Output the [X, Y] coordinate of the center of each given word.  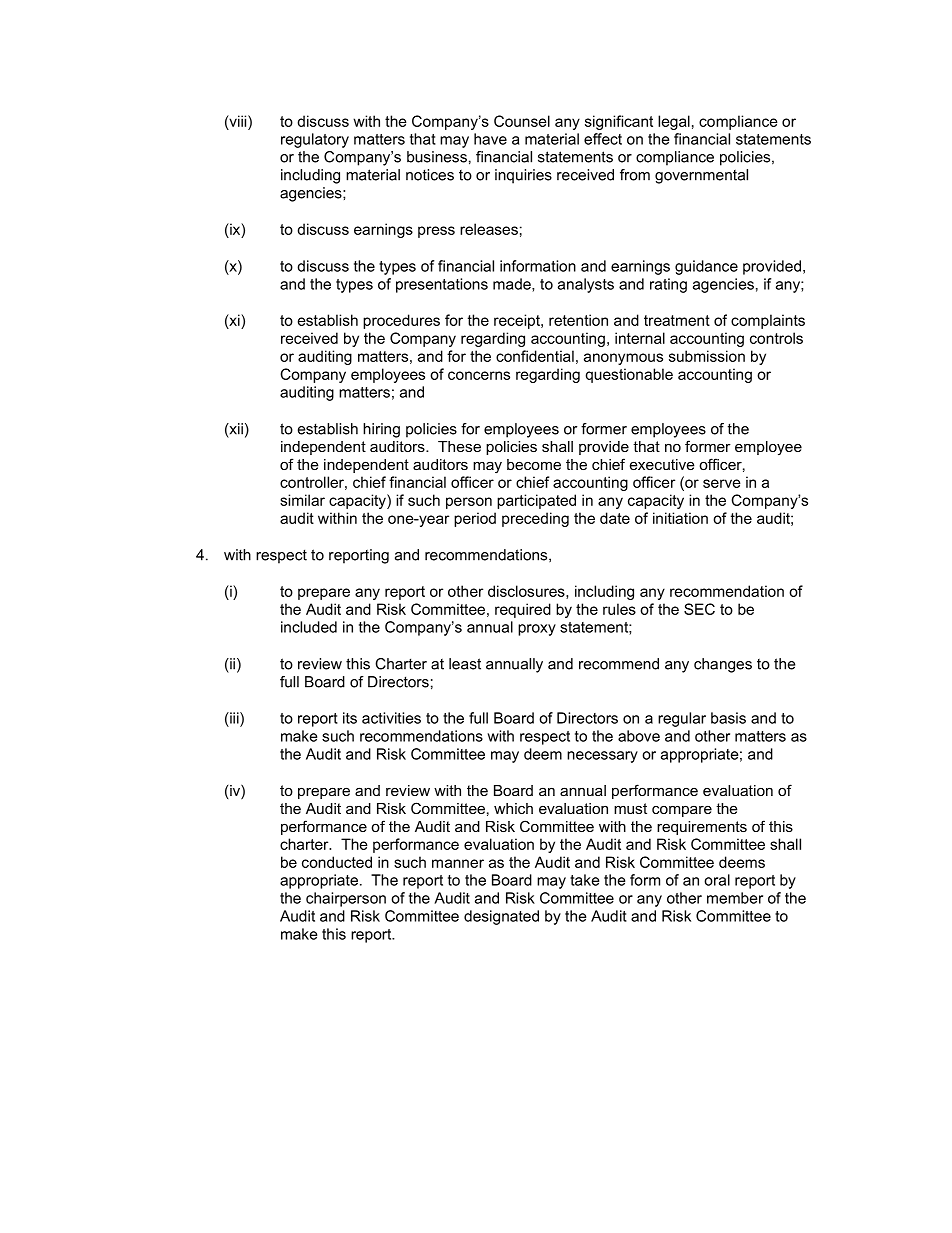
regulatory [315, 140]
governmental [701, 176]
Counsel [522, 121]
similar [302, 500]
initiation [680, 518]
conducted [337, 862]
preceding [535, 519]
